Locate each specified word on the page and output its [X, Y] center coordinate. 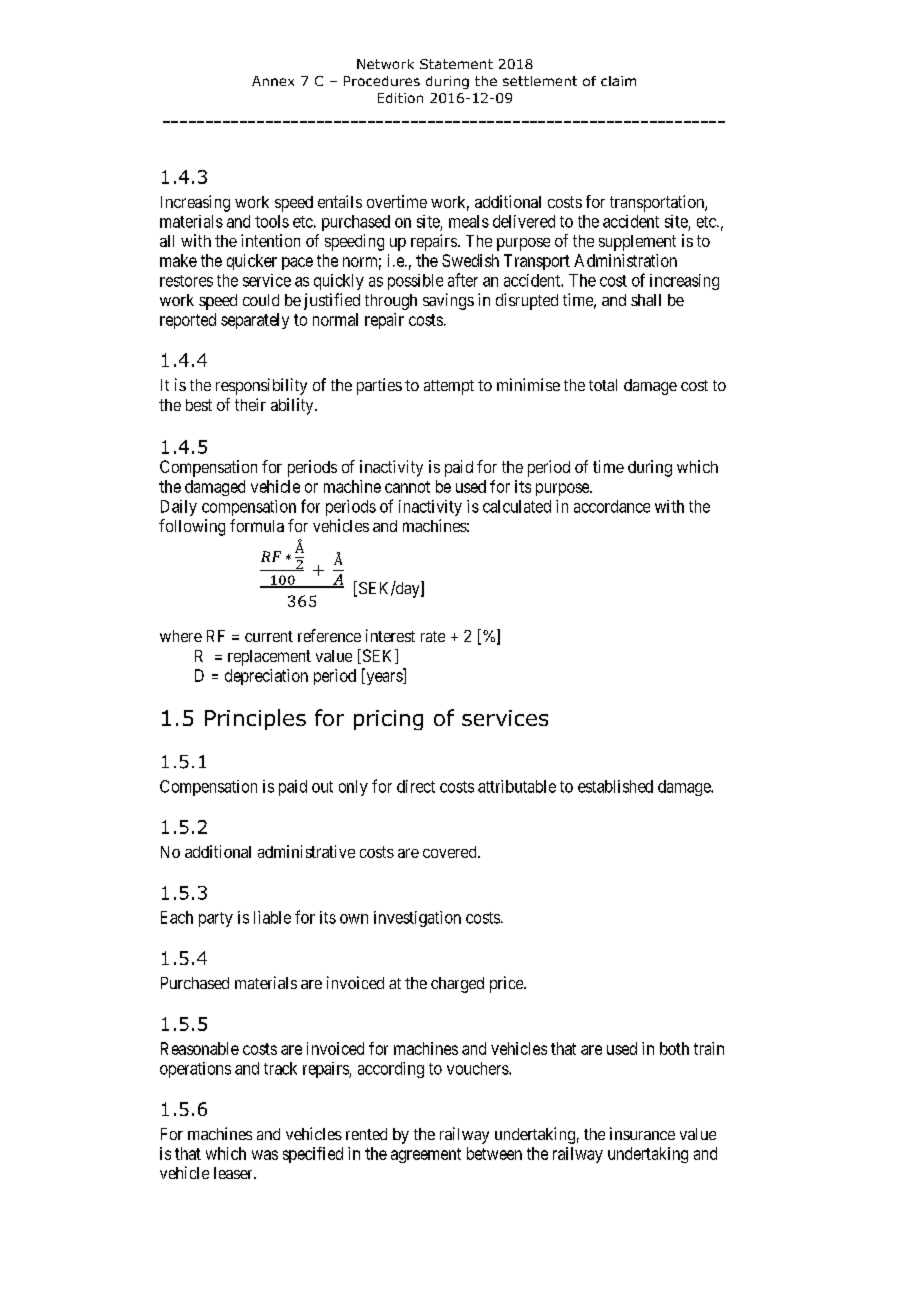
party [216, 919]
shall [646, 300]
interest [390, 635]
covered [451, 852]
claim [618, 81]
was [265, 1155]
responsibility [261, 386]
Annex [273, 81]
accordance [612, 506]
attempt [449, 387]
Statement [456, 64]
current [269, 636]
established [615, 786]
